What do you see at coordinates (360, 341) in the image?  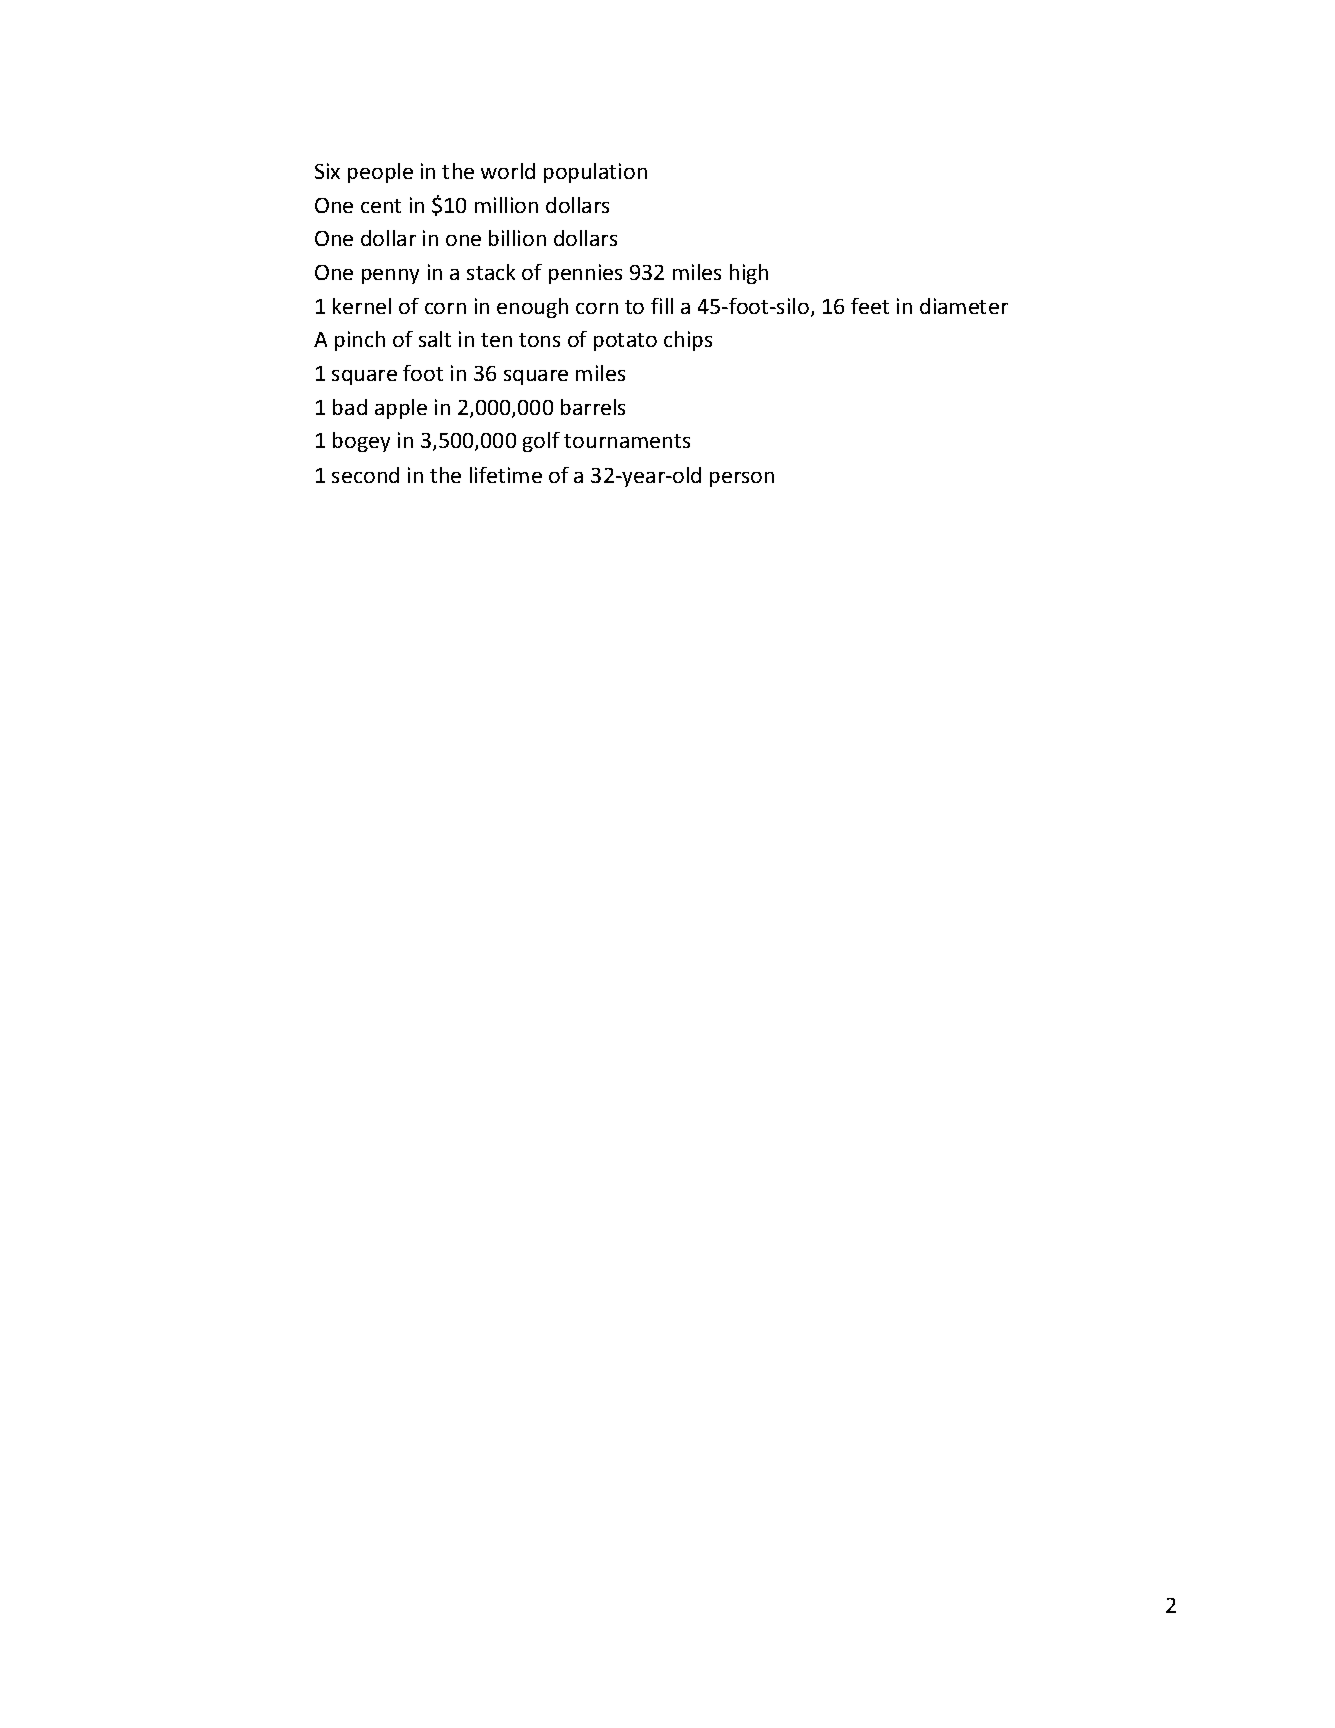 I see `pinch` at bounding box center [360, 341].
